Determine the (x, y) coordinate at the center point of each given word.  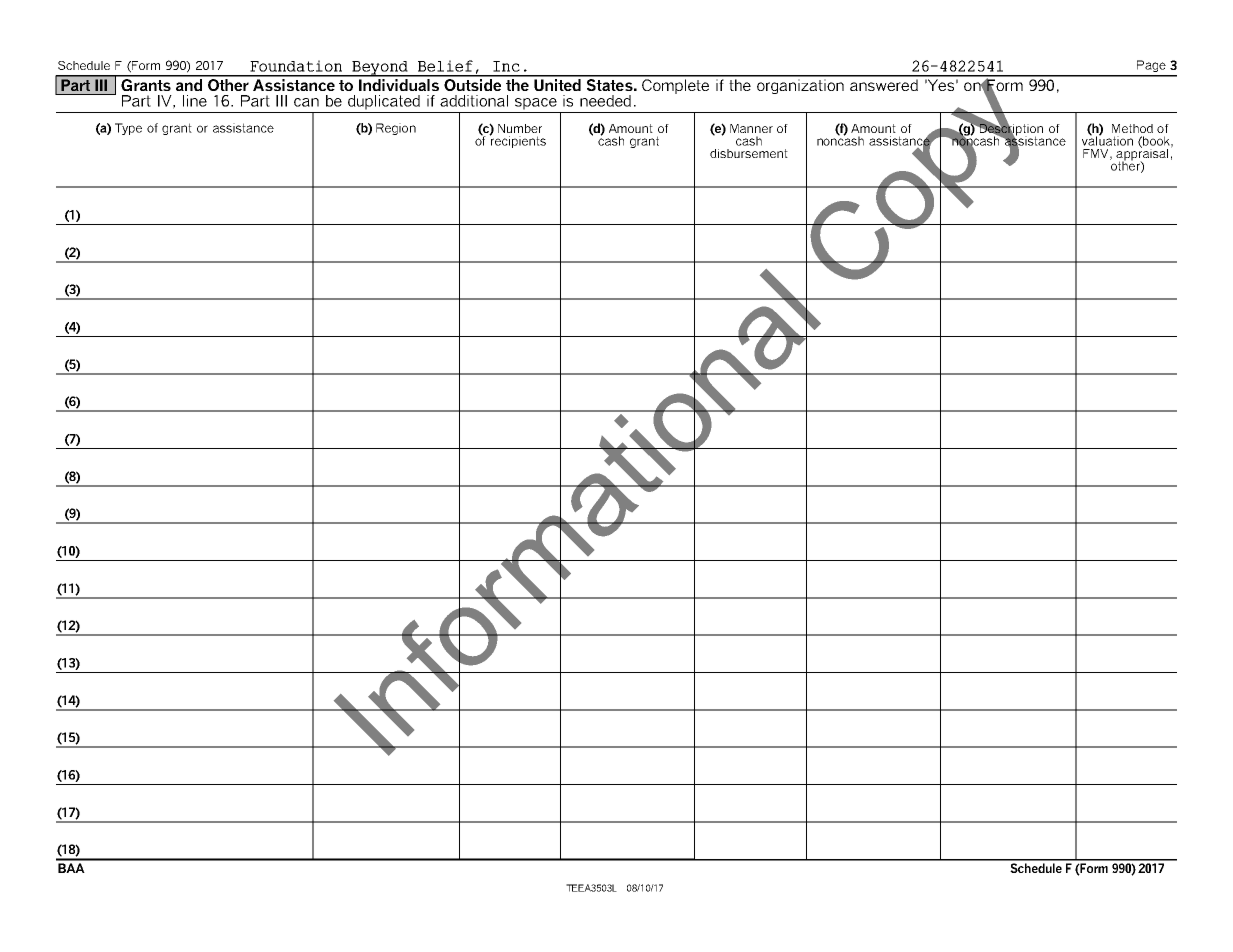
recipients (517, 141)
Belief (445, 66)
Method (1132, 128)
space (536, 104)
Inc (506, 66)
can (306, 102)
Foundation (296, 66)
